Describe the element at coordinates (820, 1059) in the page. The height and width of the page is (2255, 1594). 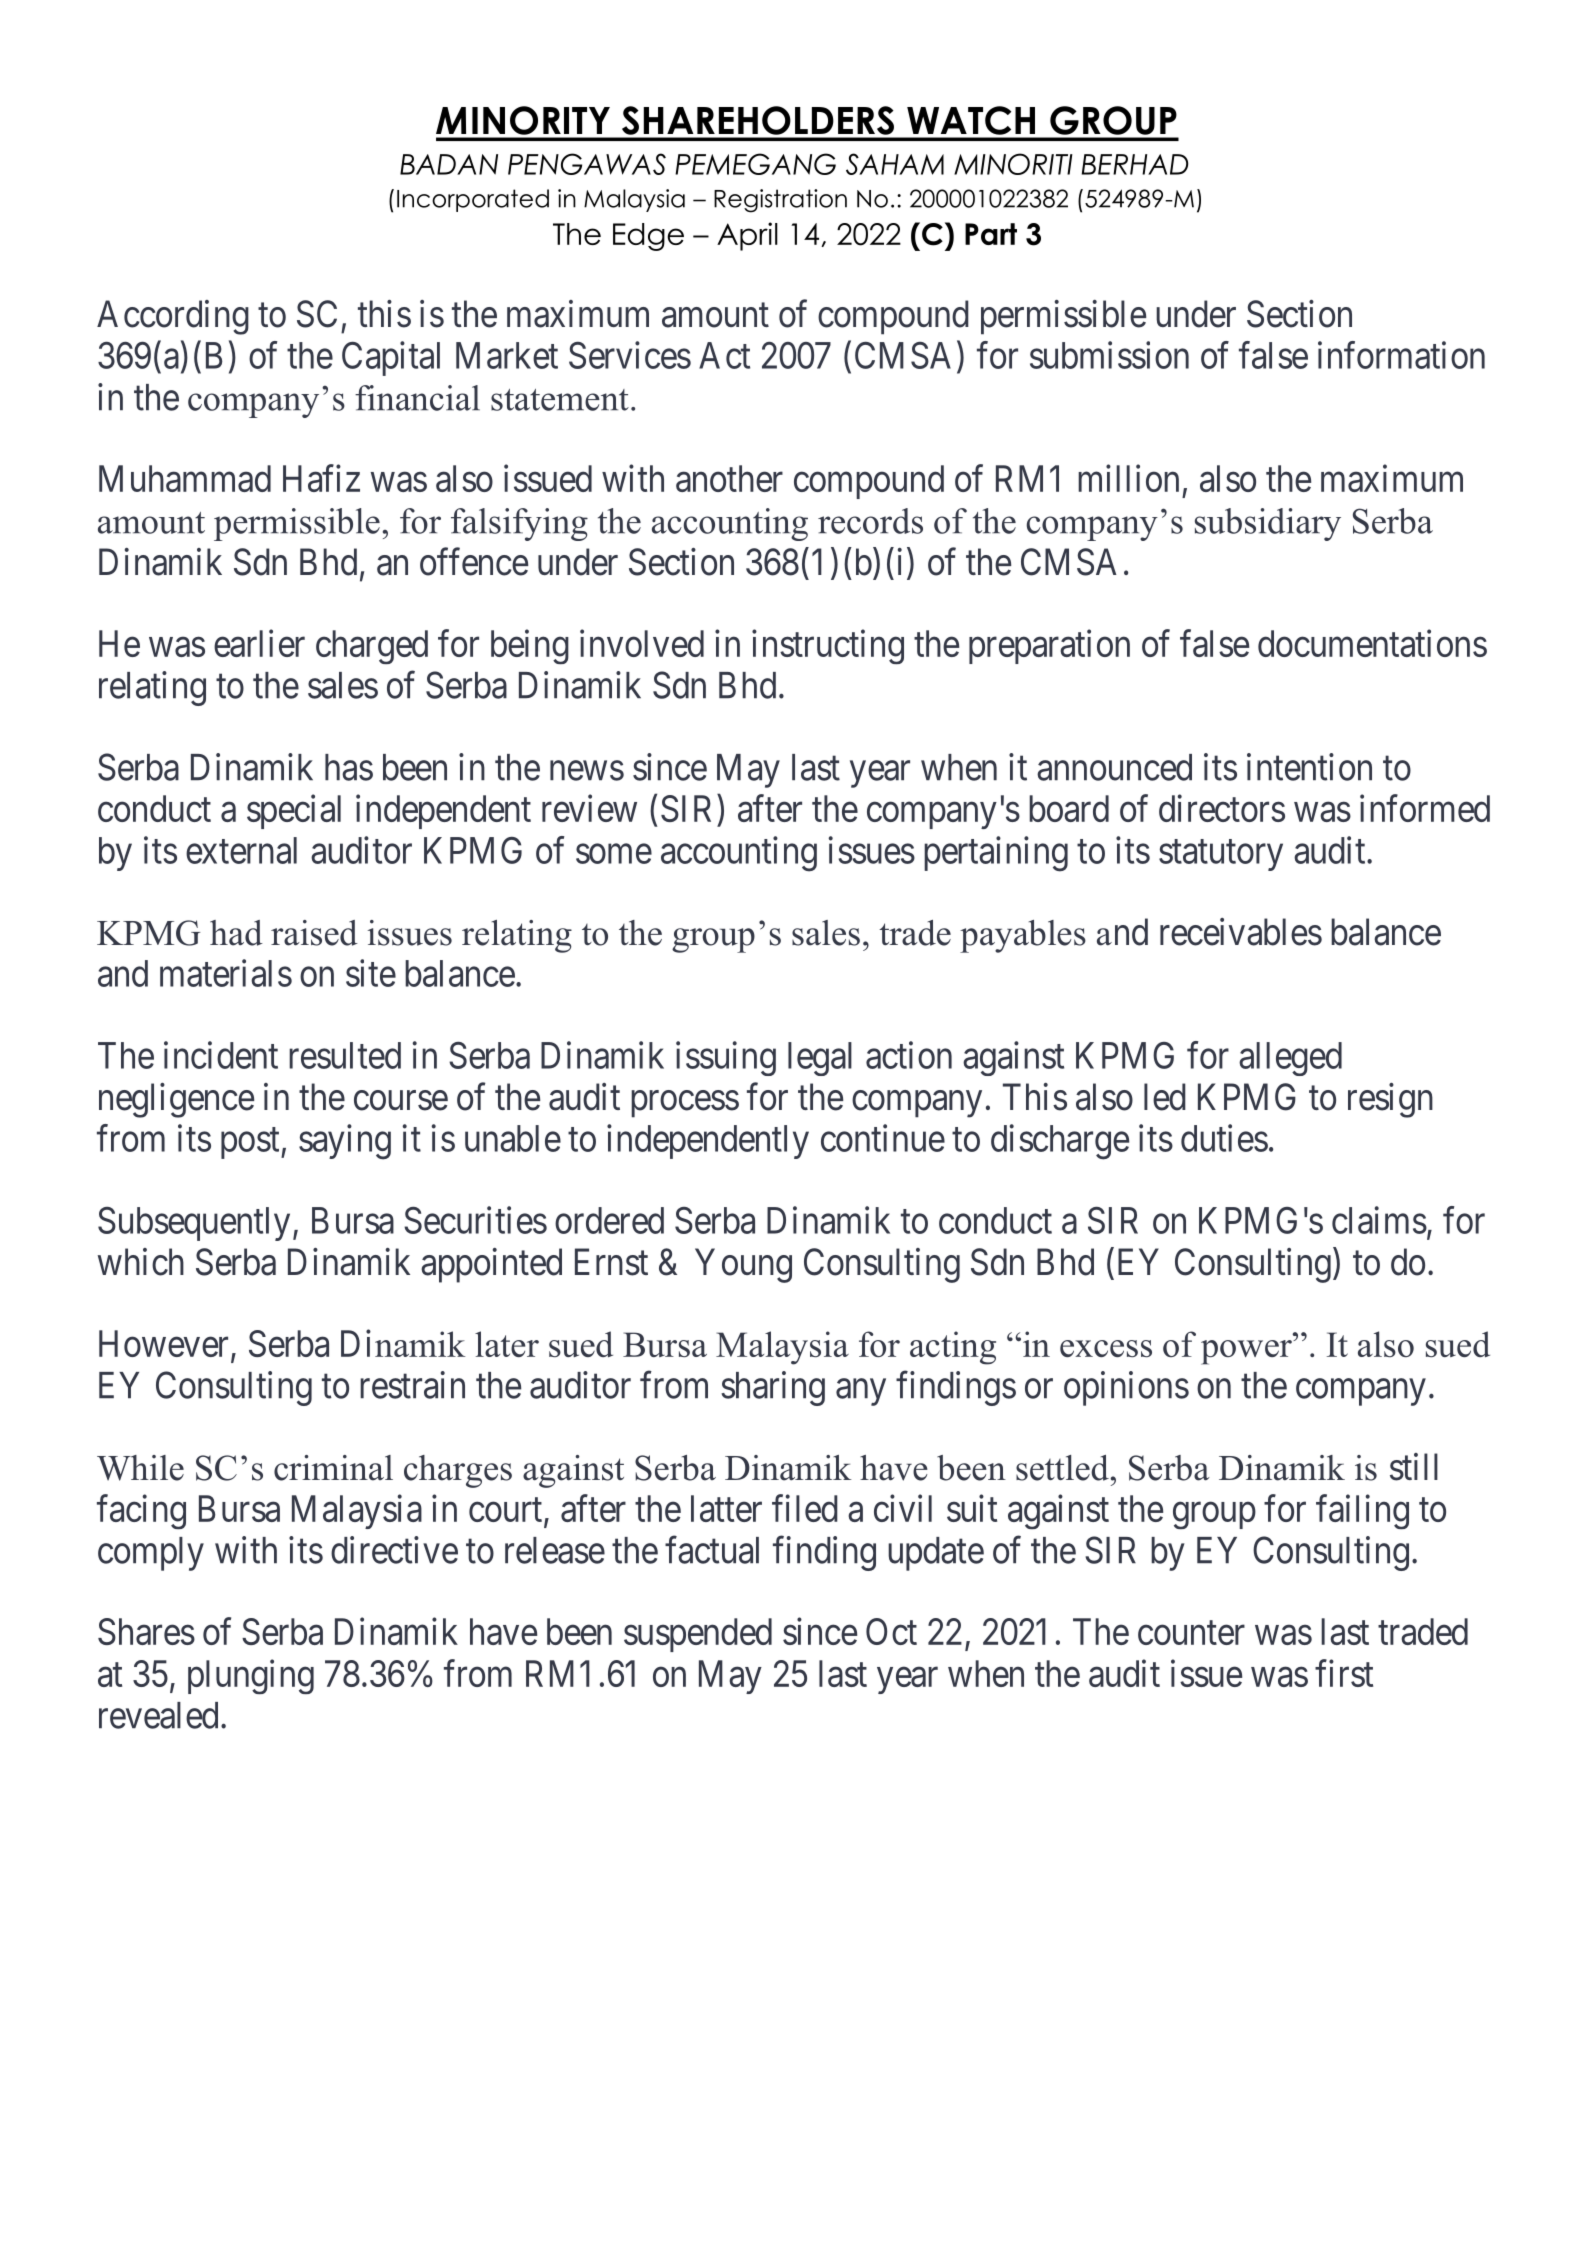
I see `legal` at that location.
